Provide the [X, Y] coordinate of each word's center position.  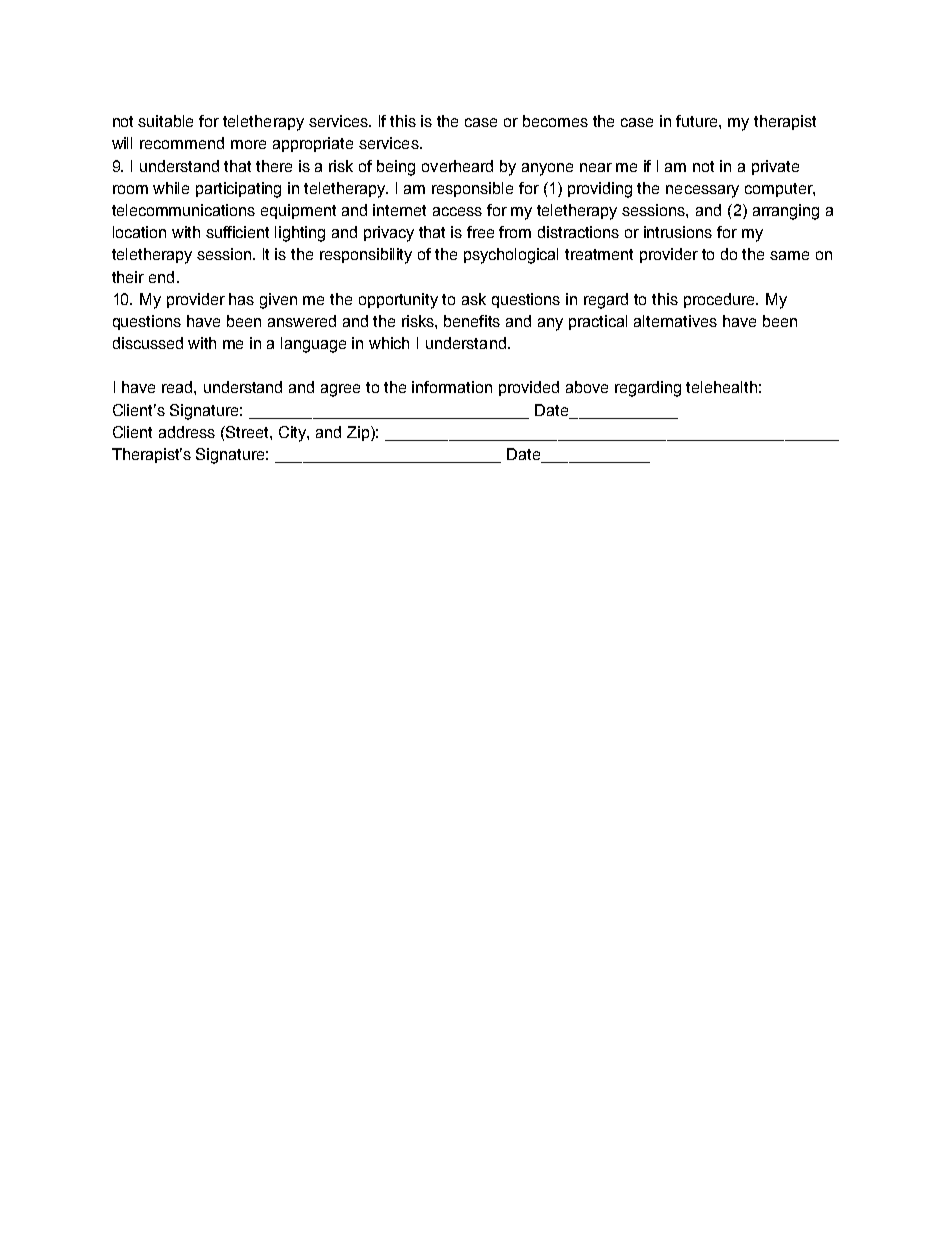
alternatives [675, 321]
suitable [165, 121]
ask [474, 299]
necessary [702, 191]
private [775, 167]
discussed [148, 343]
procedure [721, 300]
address [187, 432]
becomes [555, 121]
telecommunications [183, 210]
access [457, 211]
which [389, 343]
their [128, 277]
